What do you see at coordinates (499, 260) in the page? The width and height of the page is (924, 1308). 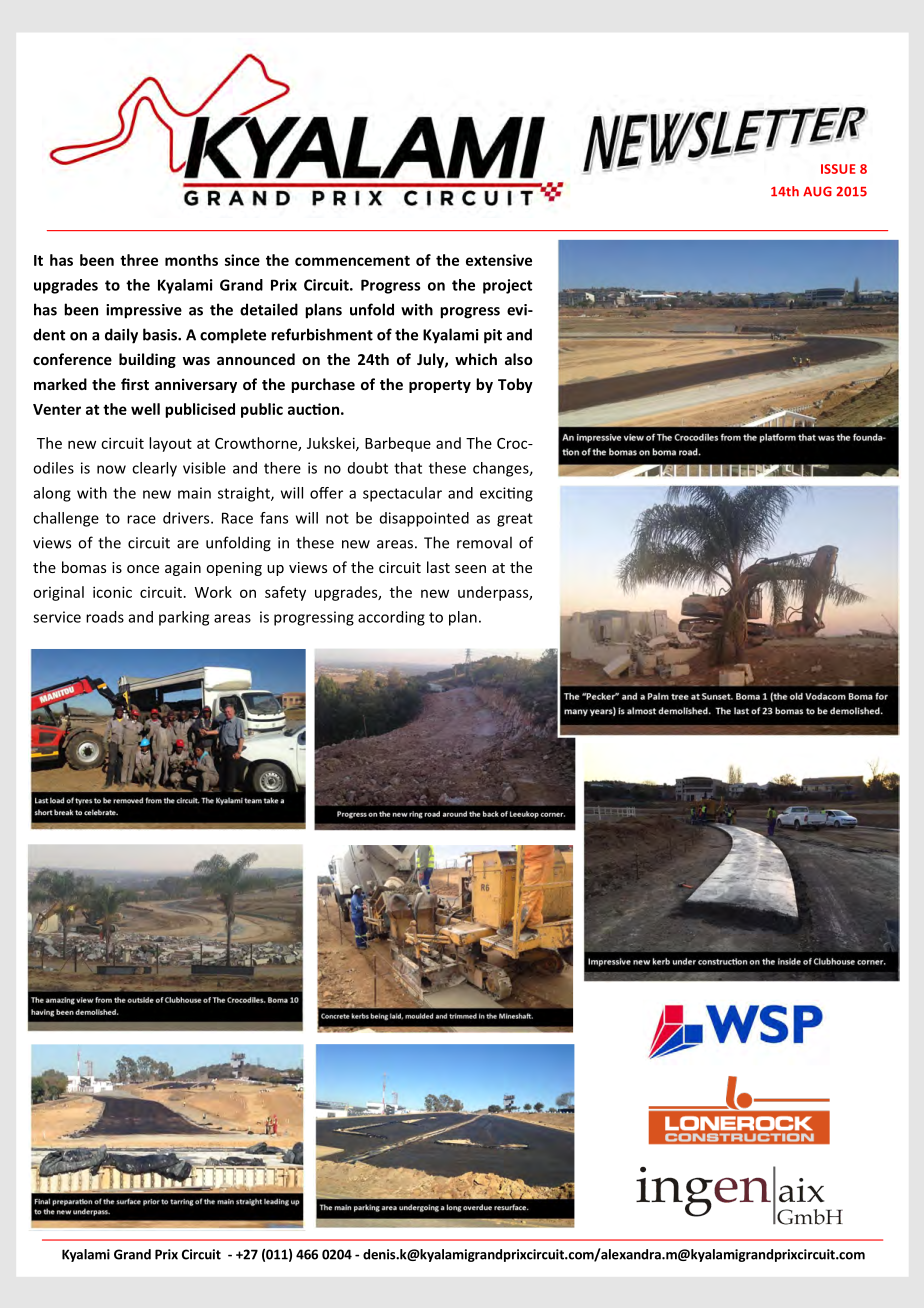 I see `extensive` at bounding box center [499, 260].
